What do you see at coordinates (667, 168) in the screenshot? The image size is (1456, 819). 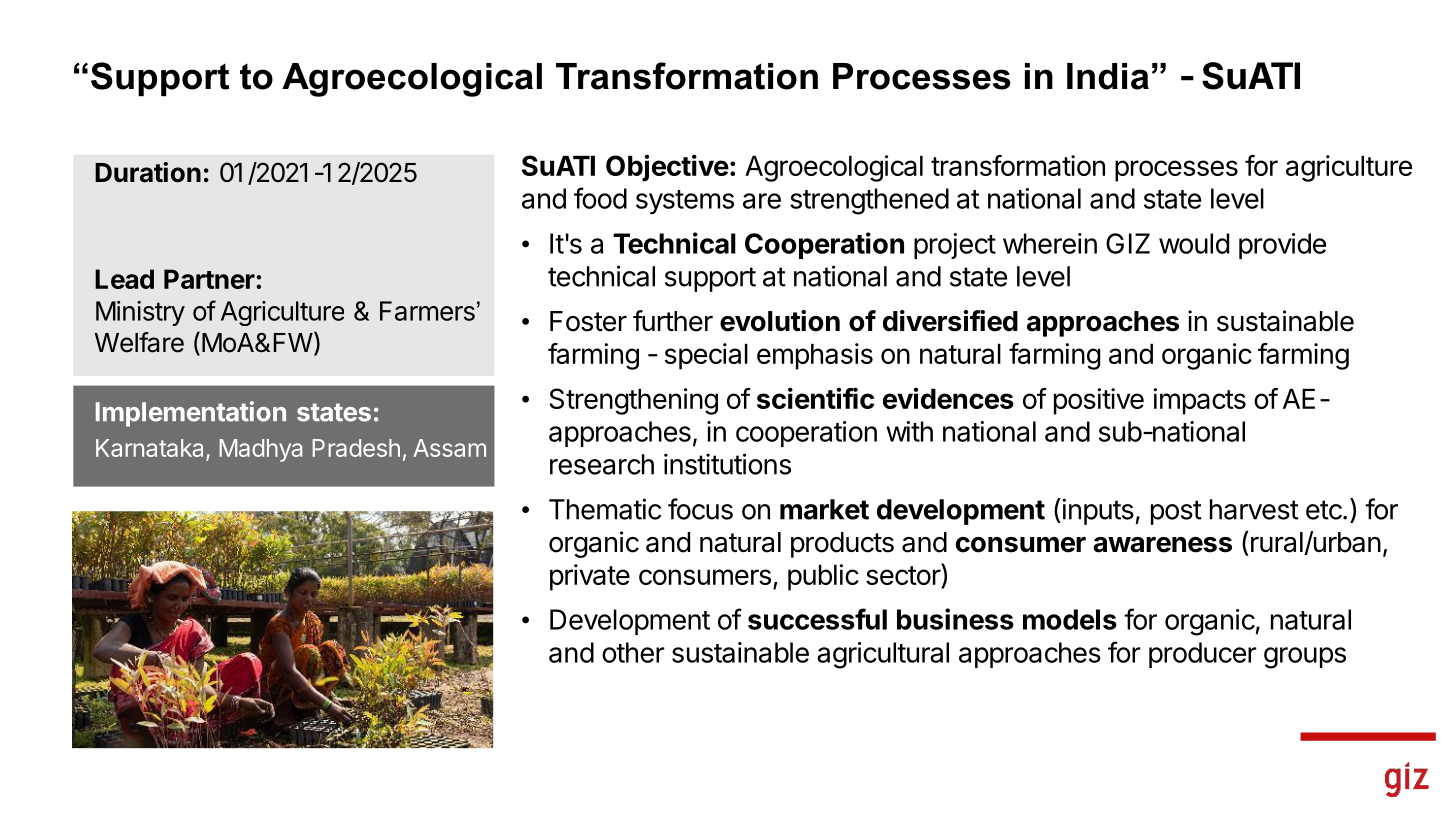 I see `Objective` at bounding box center [667, 168].
